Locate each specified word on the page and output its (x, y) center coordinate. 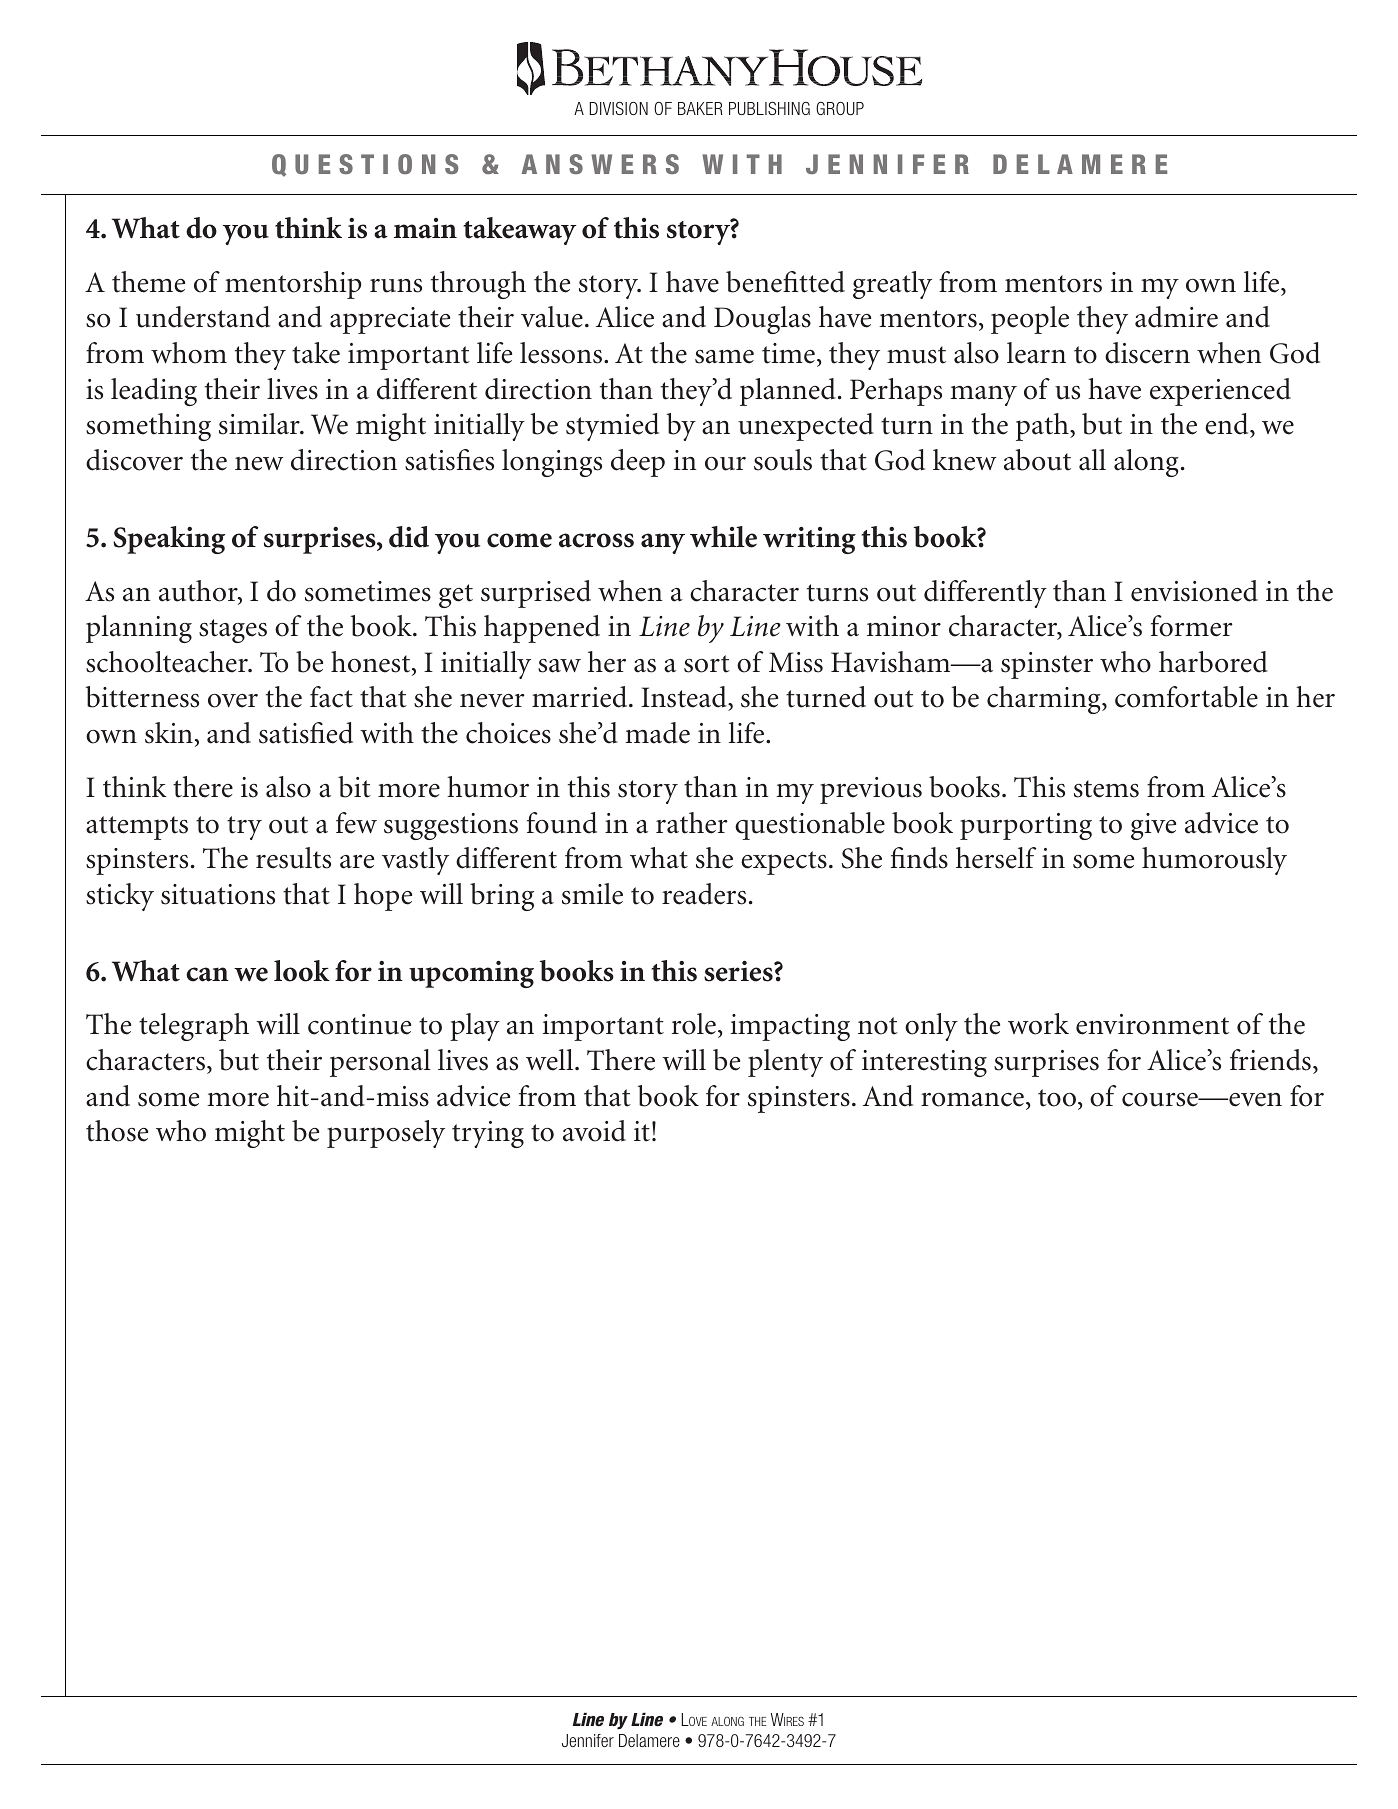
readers (704, 894)
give (1153, 826)
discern (1147, 353)
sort (707, 664)
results (293, 858)
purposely (386, 1134)
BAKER (700, 108)
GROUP (840, 108)
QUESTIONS (365, 165)
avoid (594, 1131)
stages (233, 631)
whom (189, 353)
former (1192, 626)
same (724, 357)
